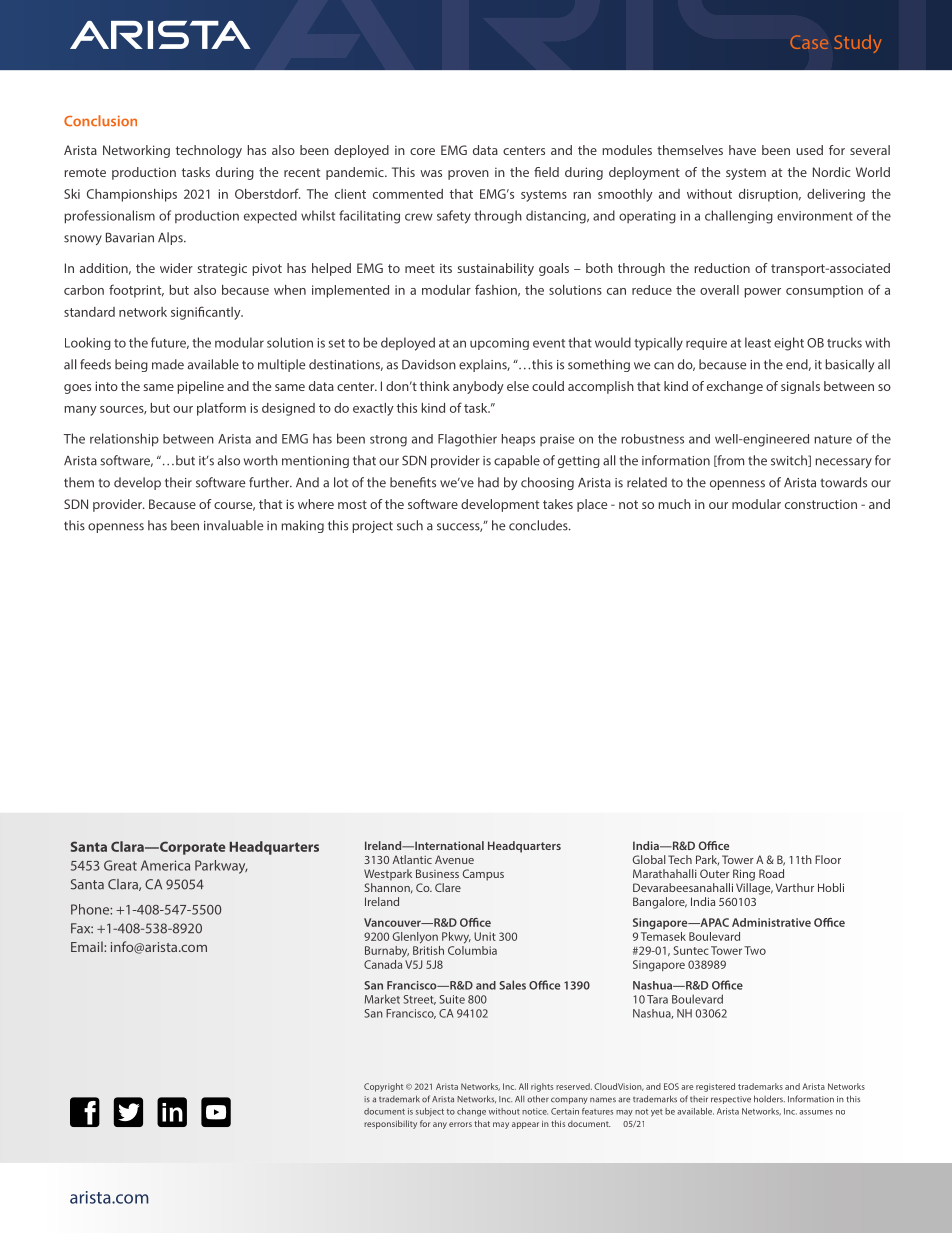  I want to click on errors, so click(460, 1124).
